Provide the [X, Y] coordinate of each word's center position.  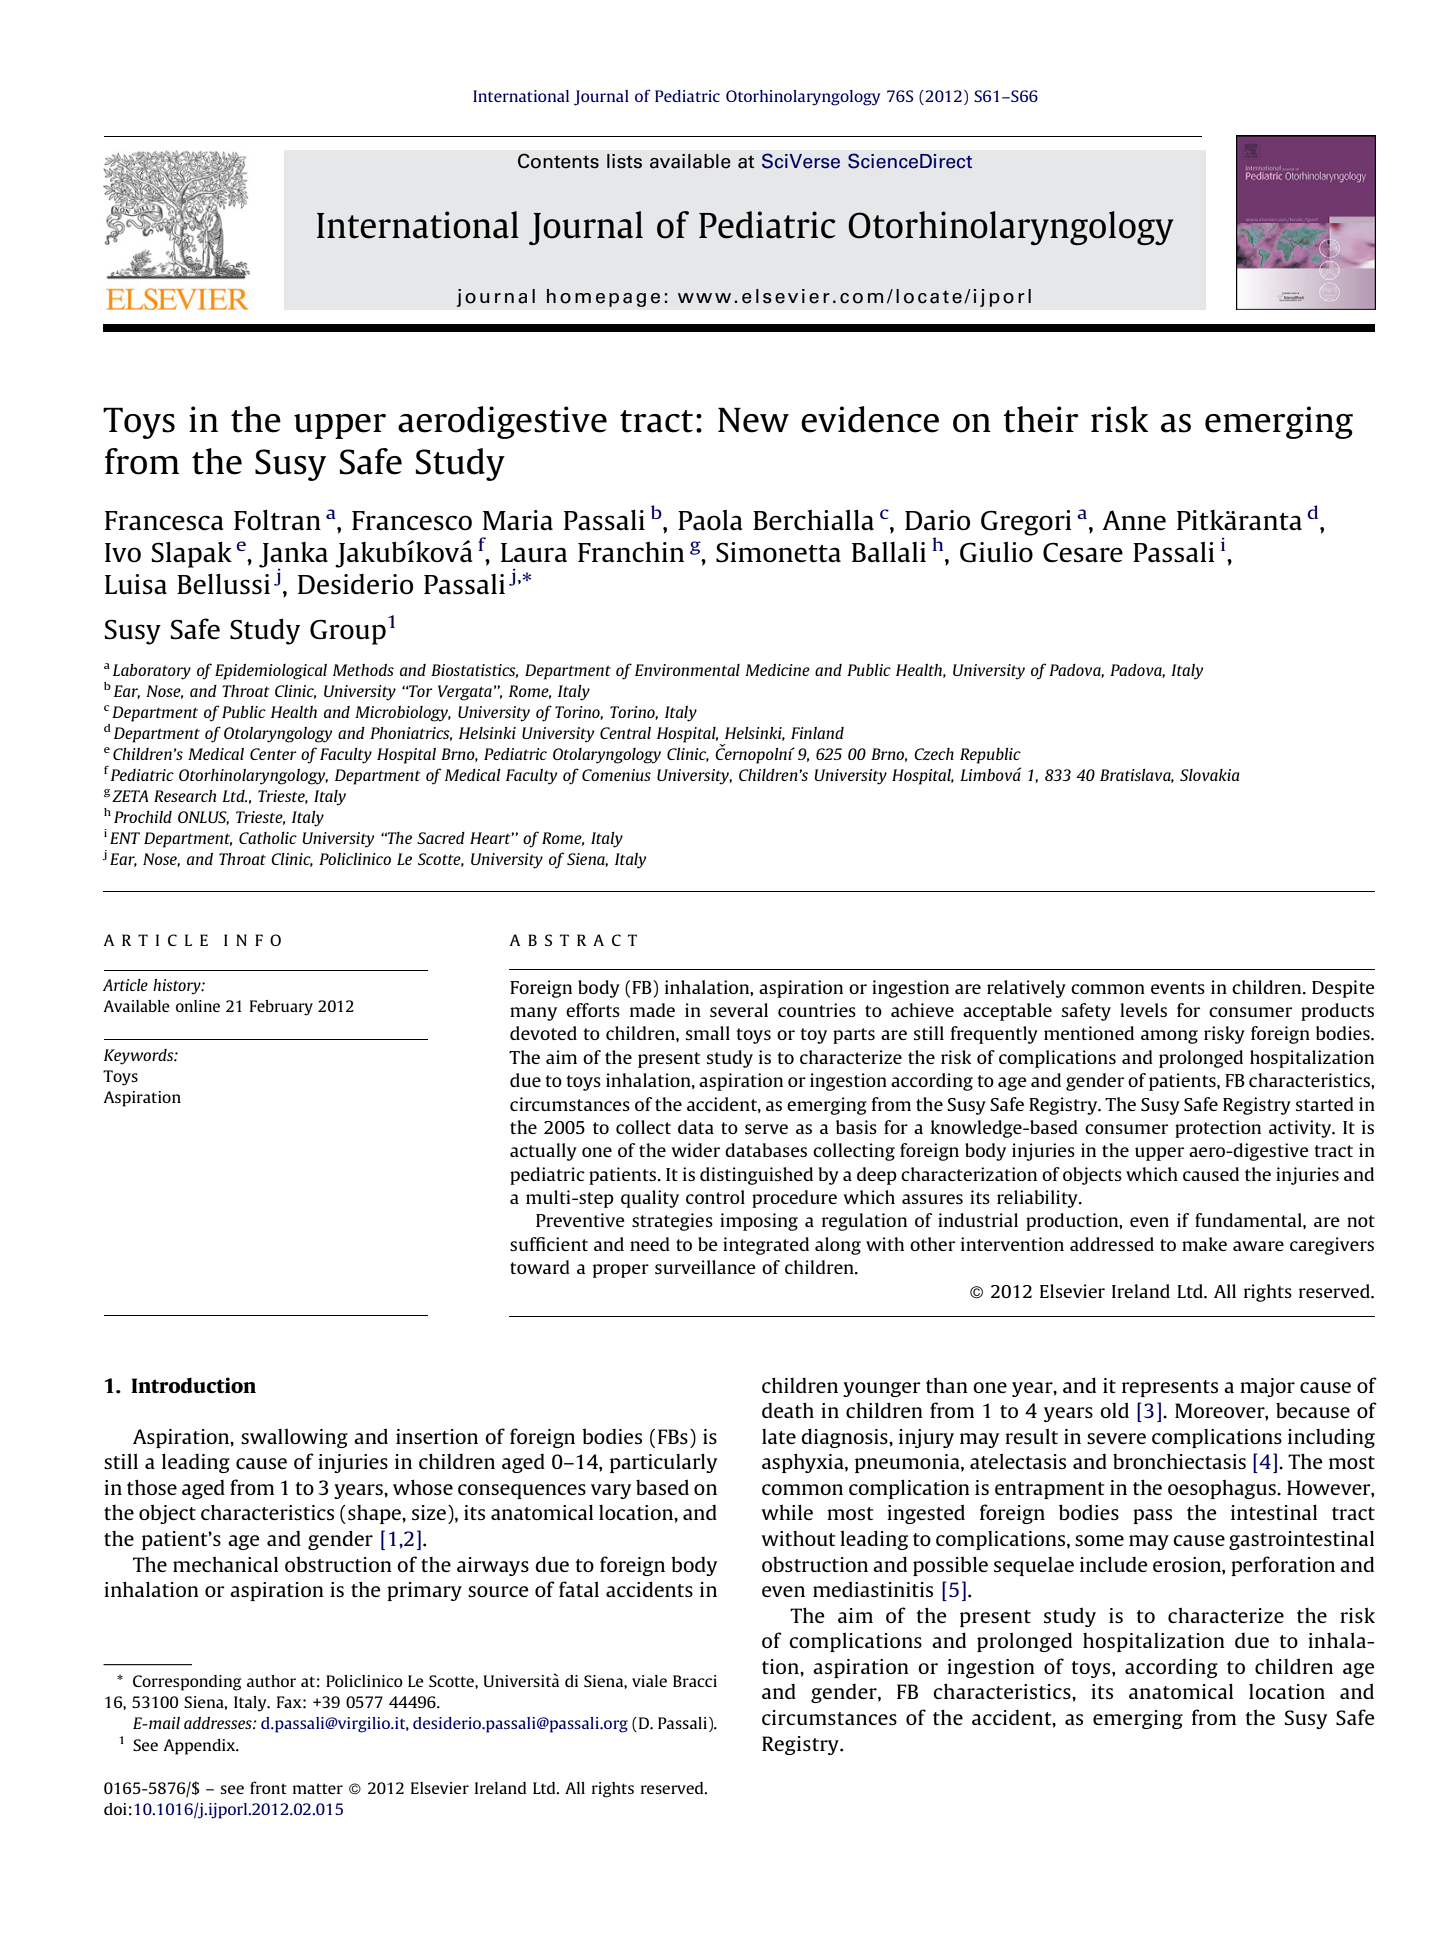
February [281, 1008]
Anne [1134, 520]
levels [1143, 1010]
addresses [219, 1723]
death [788, 1410]
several [739, 1010]
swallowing [294, 1438]
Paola [710, 520]
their [1041, 419]
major [1267, 1387]
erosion [1188, 1564]
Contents [558, 161]
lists [624, 161]
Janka [293, 556]
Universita [521, 1680]
